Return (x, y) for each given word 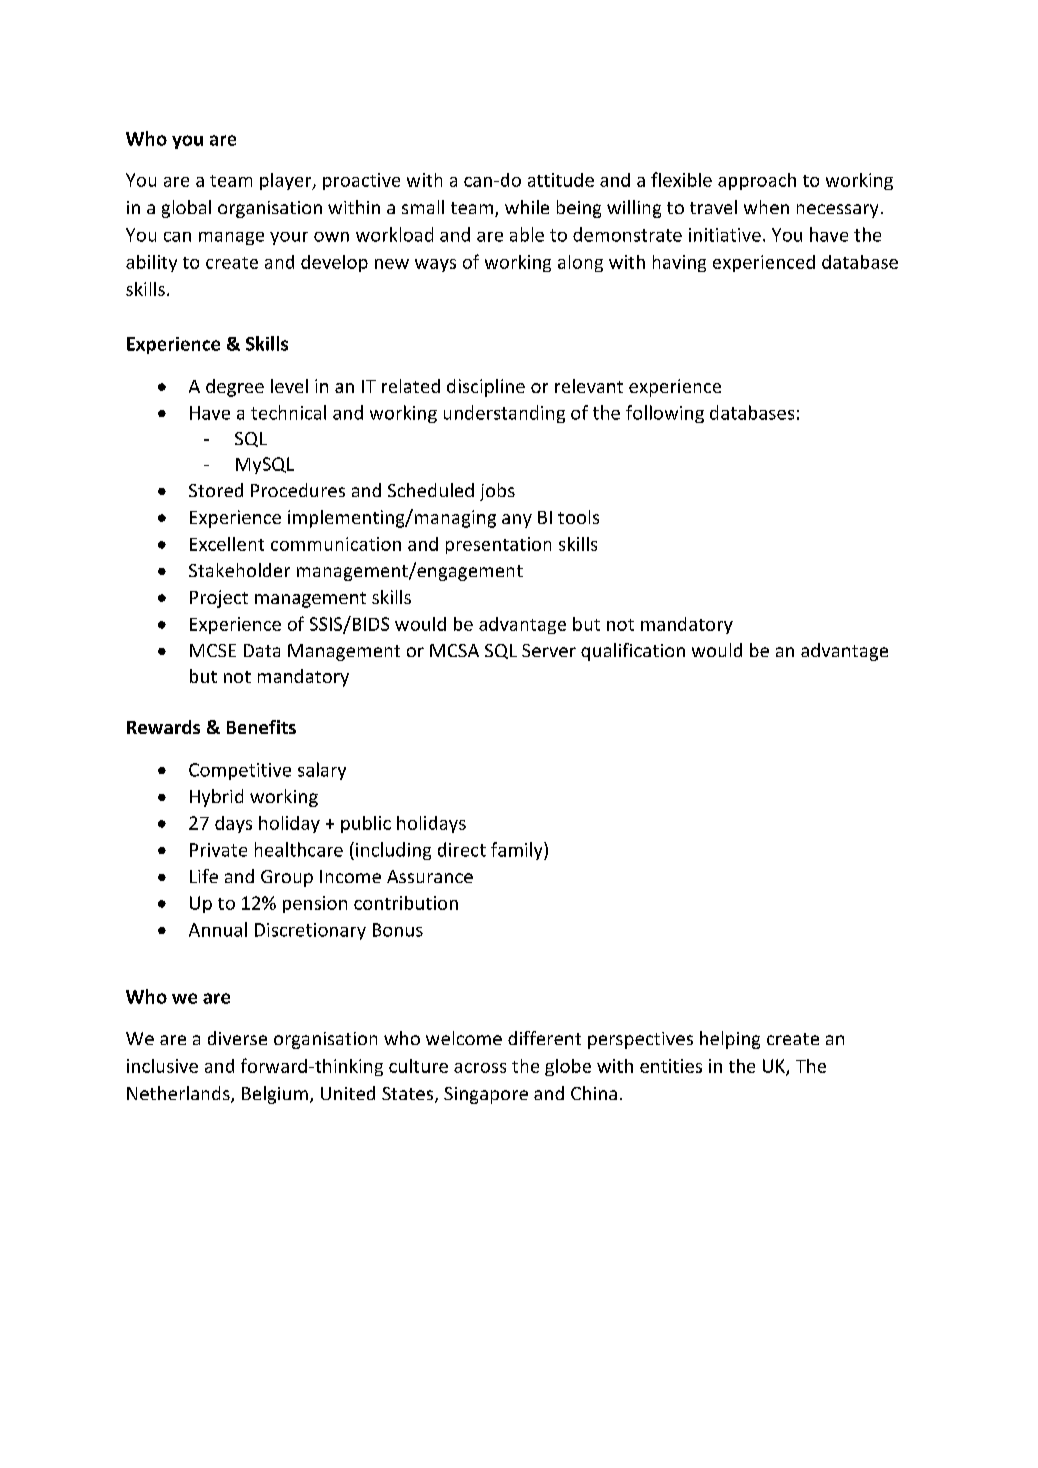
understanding (504, 414)
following (665, 414)
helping (730, 1040)
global (186, 209)
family (518, 851)
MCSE (213, 650)
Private (218, 850)
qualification (633, 652)
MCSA (454, 650)
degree (235, 388)
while (527, 207)
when (766, 207)
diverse (237, 1038)
